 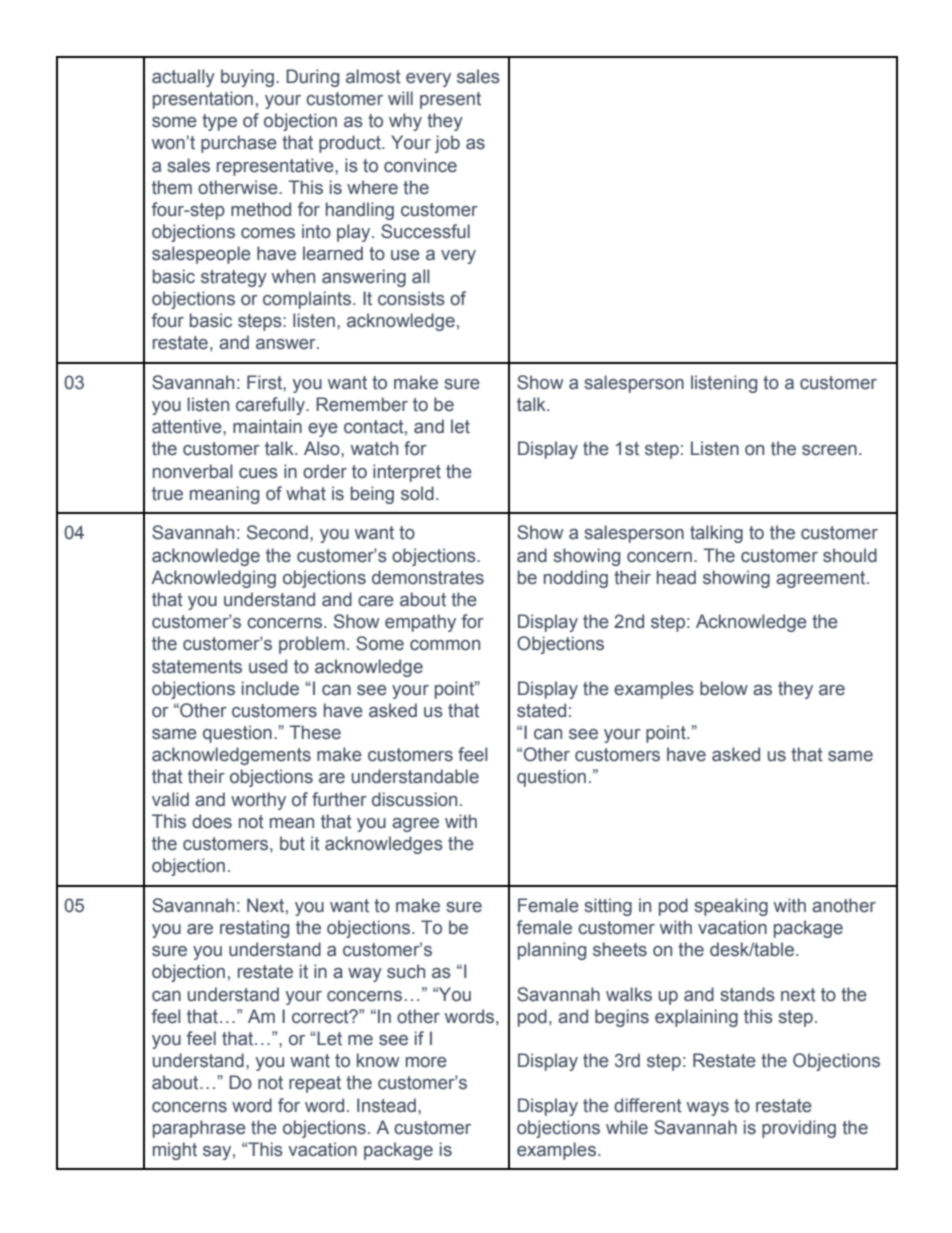 What do you see at coordinates (850, 555) in the screenshot?
I see `should` at bounding box center [850, 555].
